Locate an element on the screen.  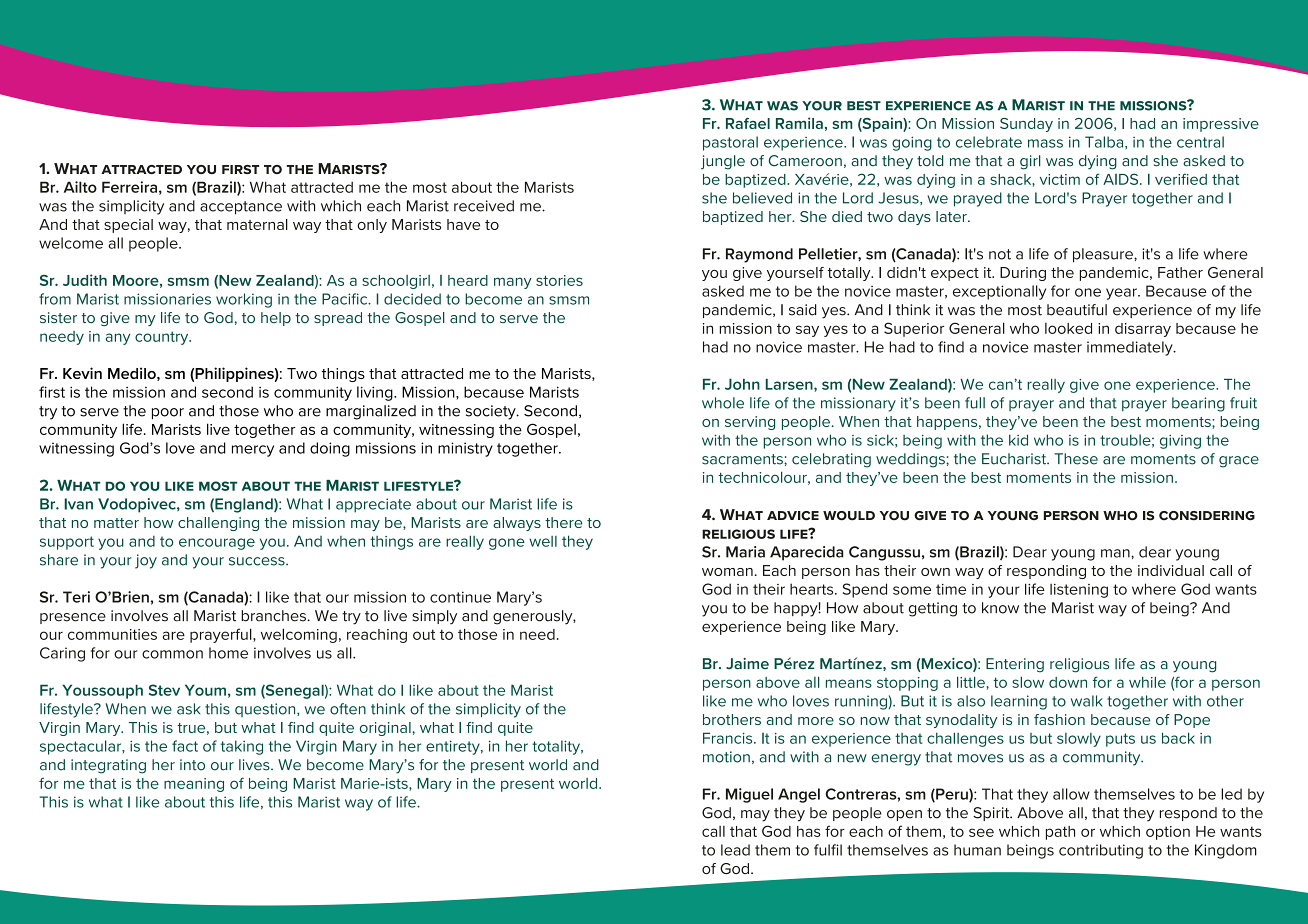
acceptance is located at coordinates (241, 208).
